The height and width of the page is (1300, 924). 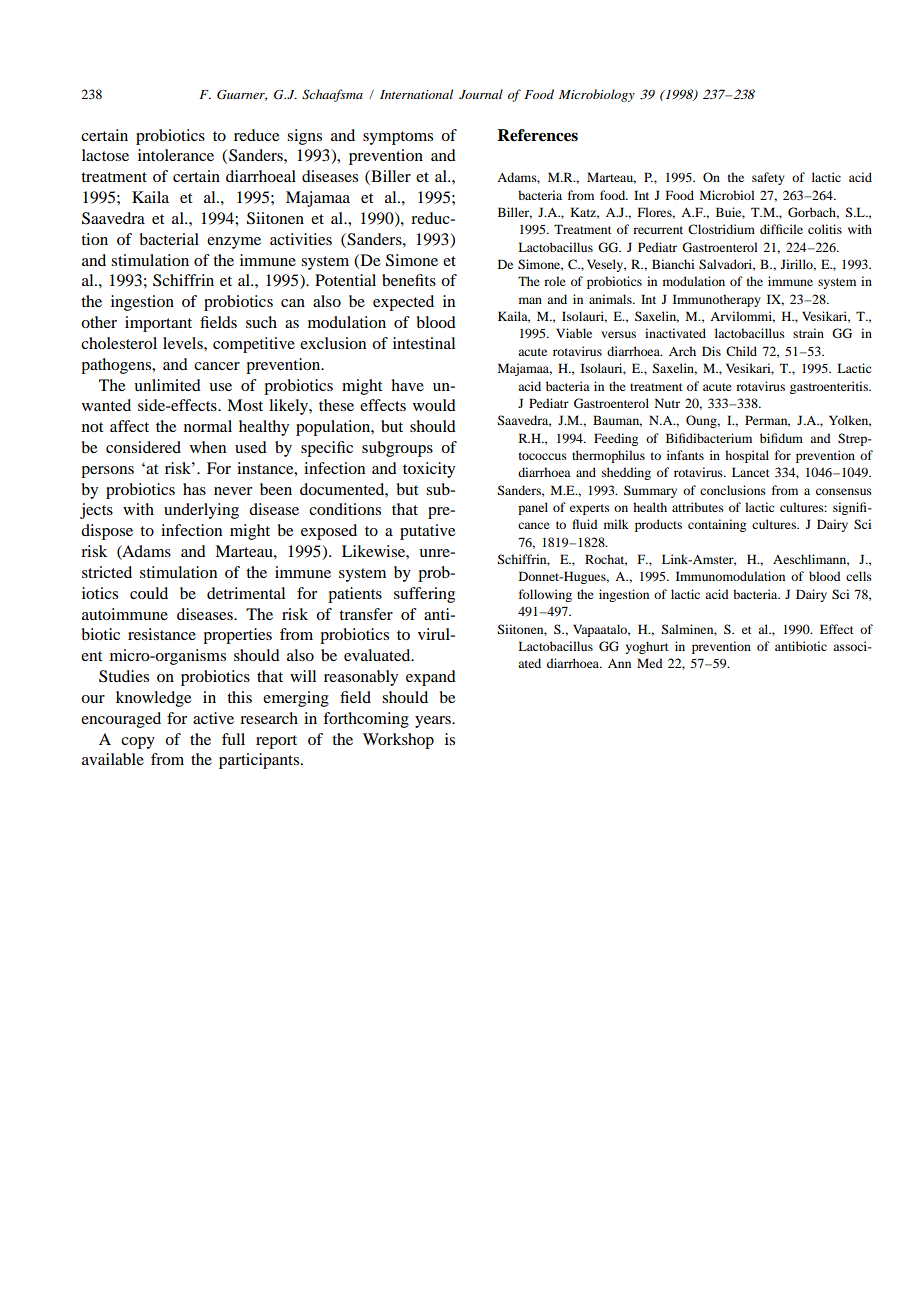 I want to click on strain, so click(x=808, y=333).
